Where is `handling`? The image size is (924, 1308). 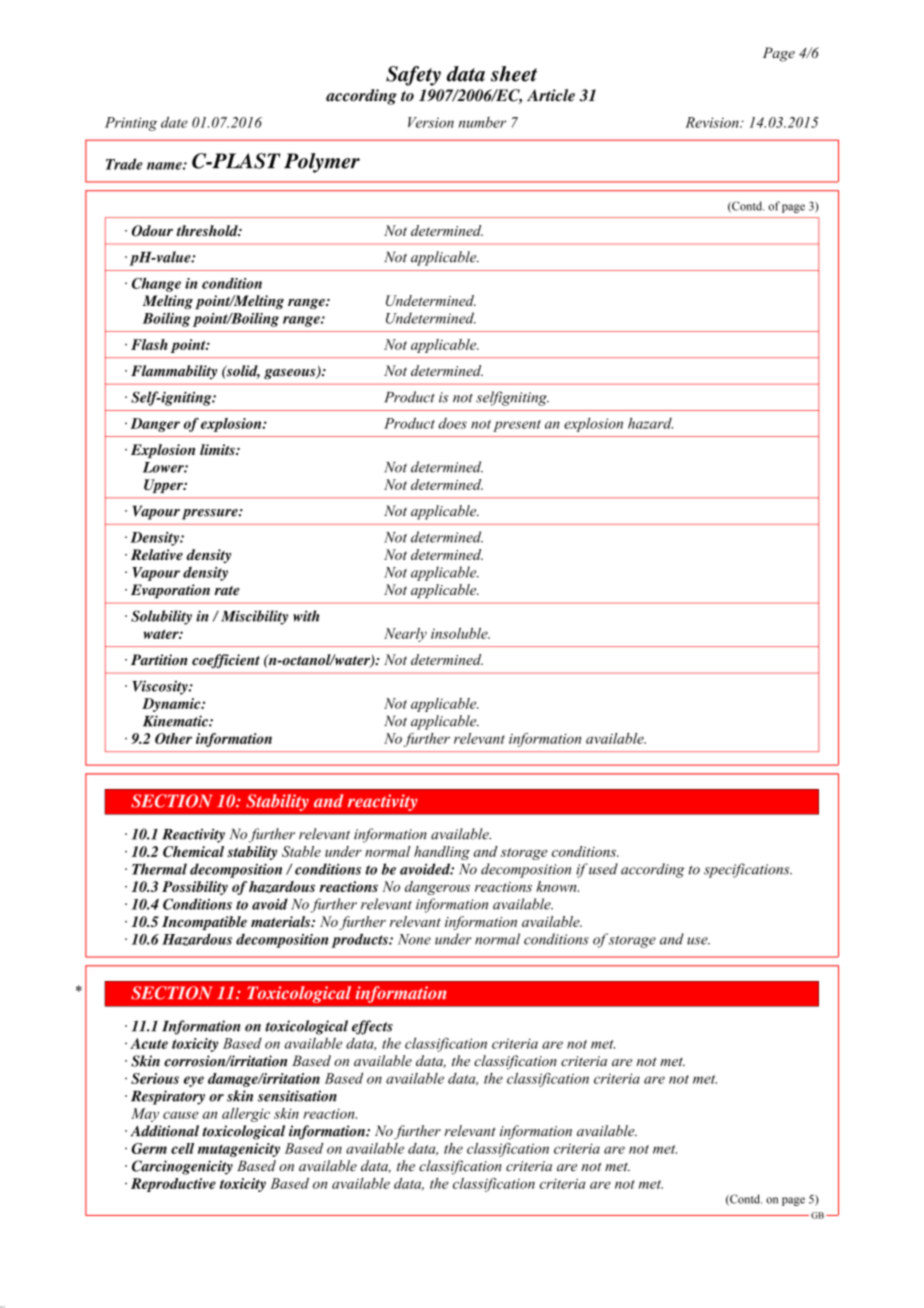 handling is located at coordinates (442, 853).
